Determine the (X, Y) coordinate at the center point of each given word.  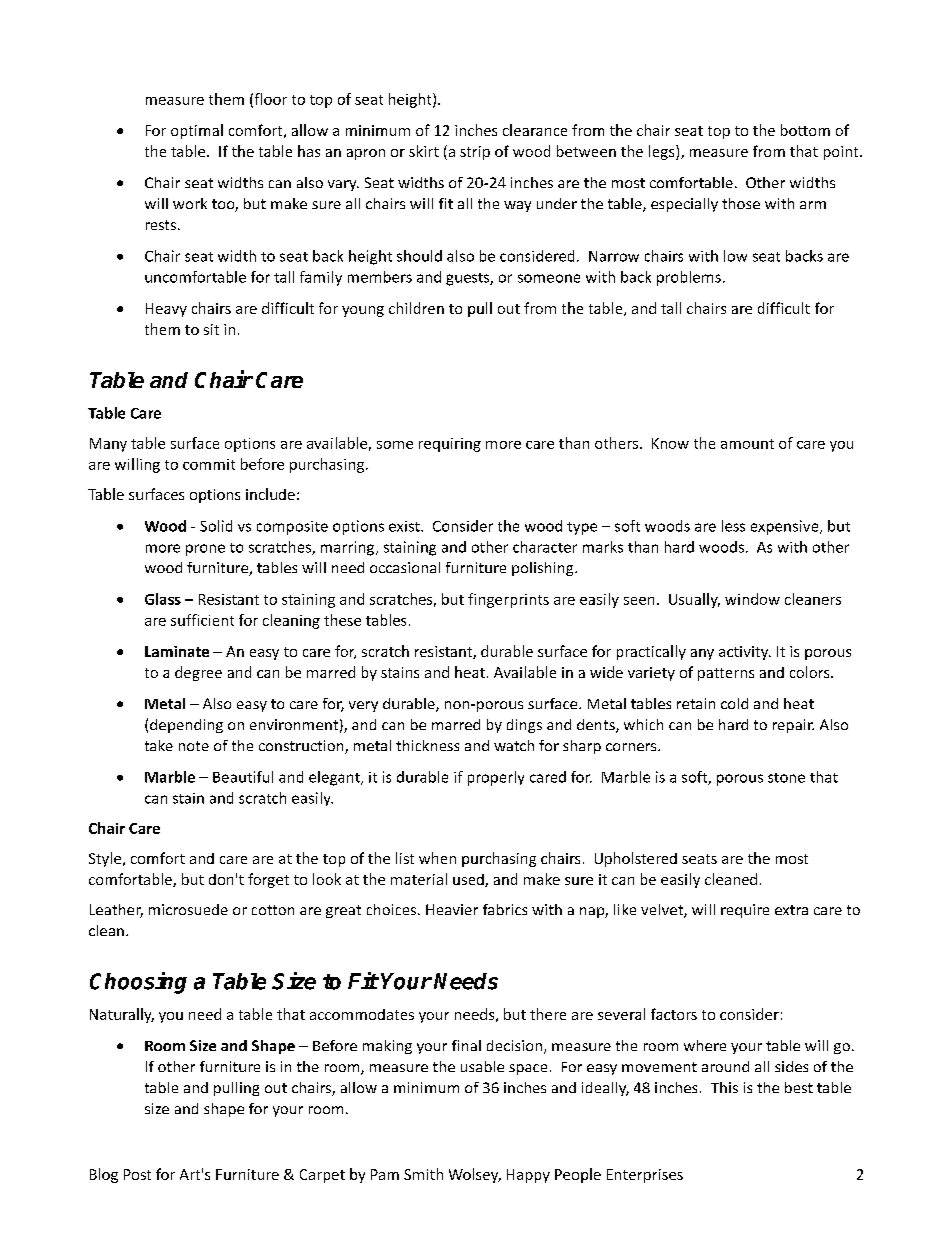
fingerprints (508, 600)
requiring (450, 445)
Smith (423, 1174)
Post (137, 1174)
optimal (197, 131)
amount (747, 444)
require (745, 911)
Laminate (177, 651)
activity (745, 653)
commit (209, 464)
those (741, 203)
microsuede (188, 909)
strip (475, 153)
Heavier (452, 909)
